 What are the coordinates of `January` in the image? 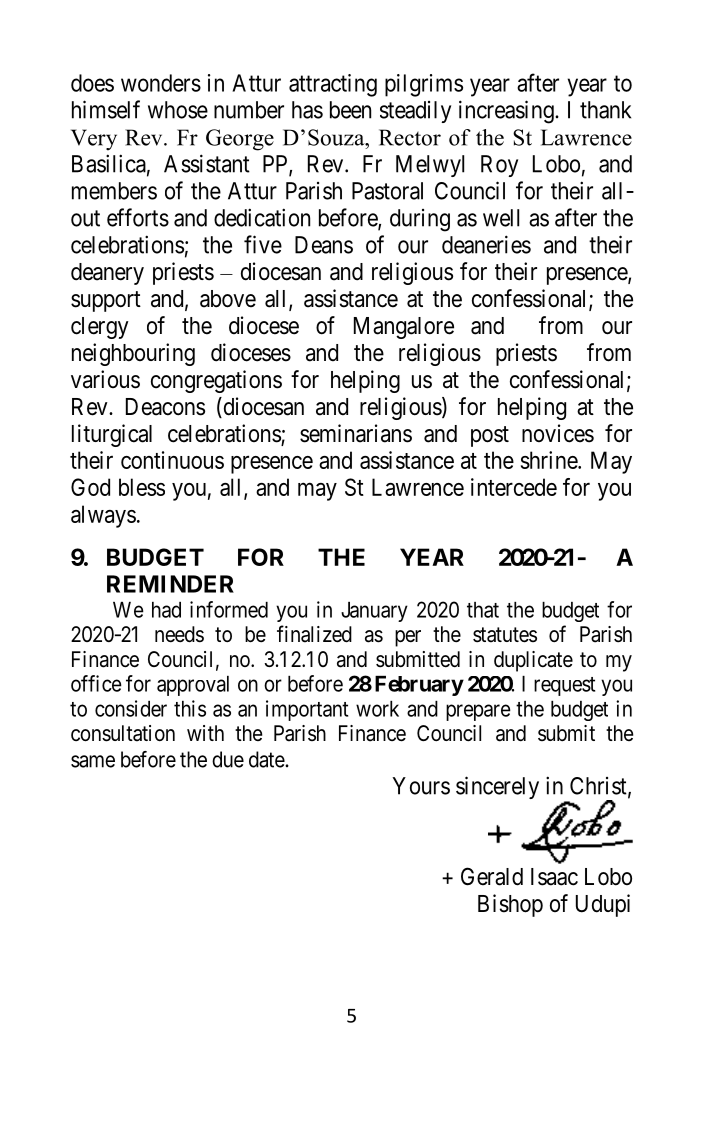 It's located at (374, 612).
